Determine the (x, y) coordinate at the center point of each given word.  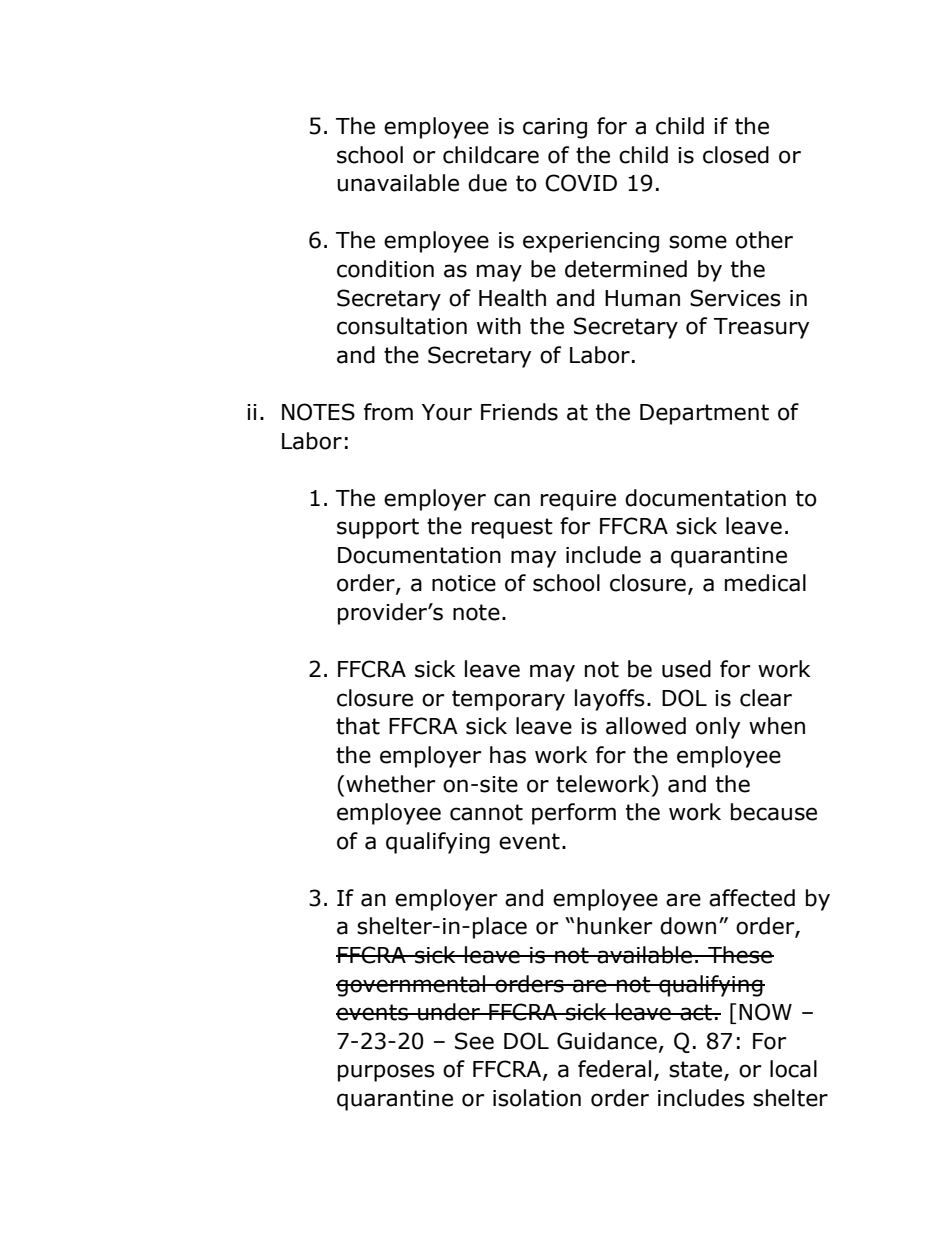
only (718, 728)
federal (614, 1069)
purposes (386, 1073)
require (578, 500)
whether (390, 784)
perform (574, 814)
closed (736, 155)
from (388, 412)
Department (704, 414)
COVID (581, 183)
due (487, 183)
